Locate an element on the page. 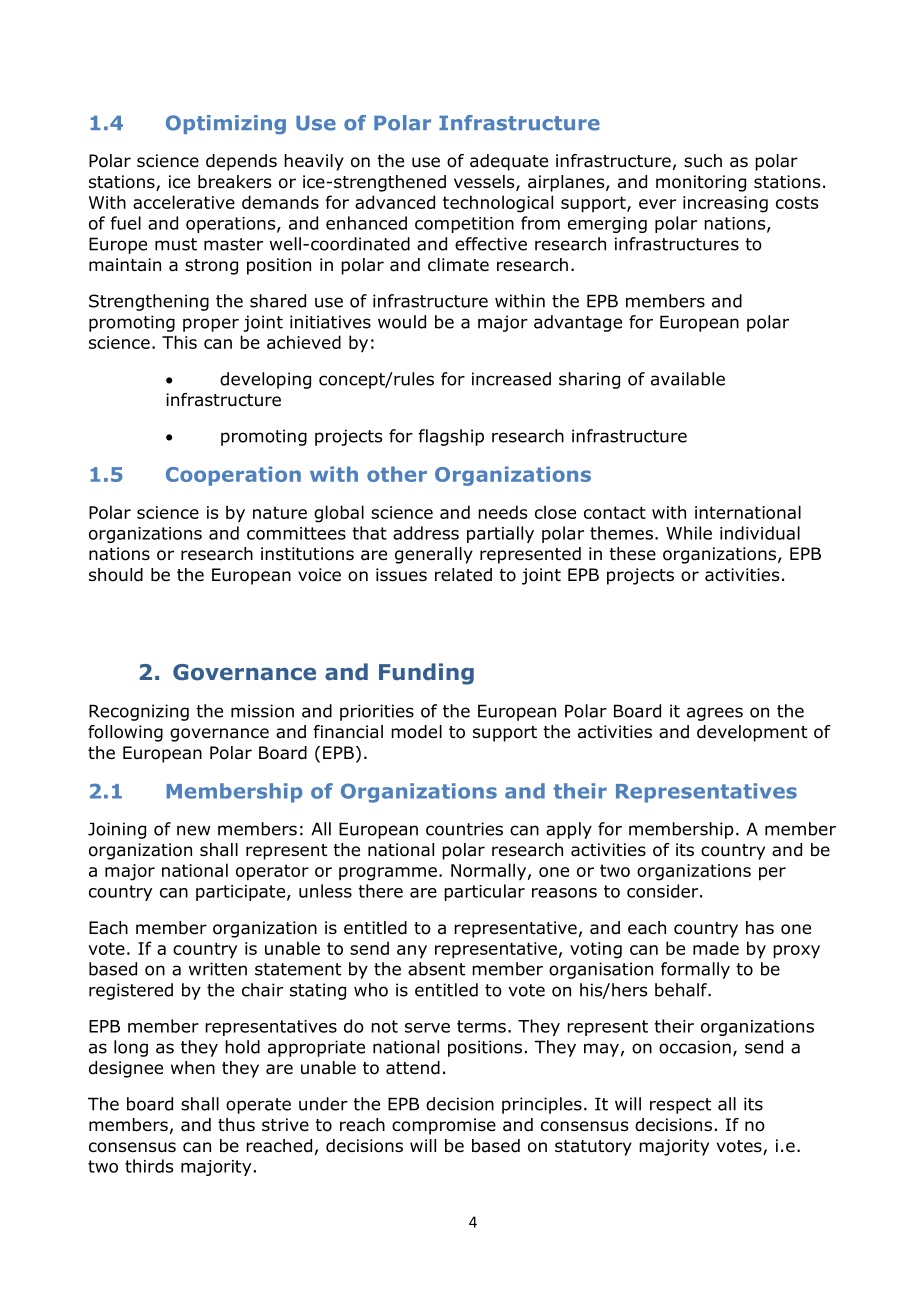  respect is located at coordinates (680, 1106).
